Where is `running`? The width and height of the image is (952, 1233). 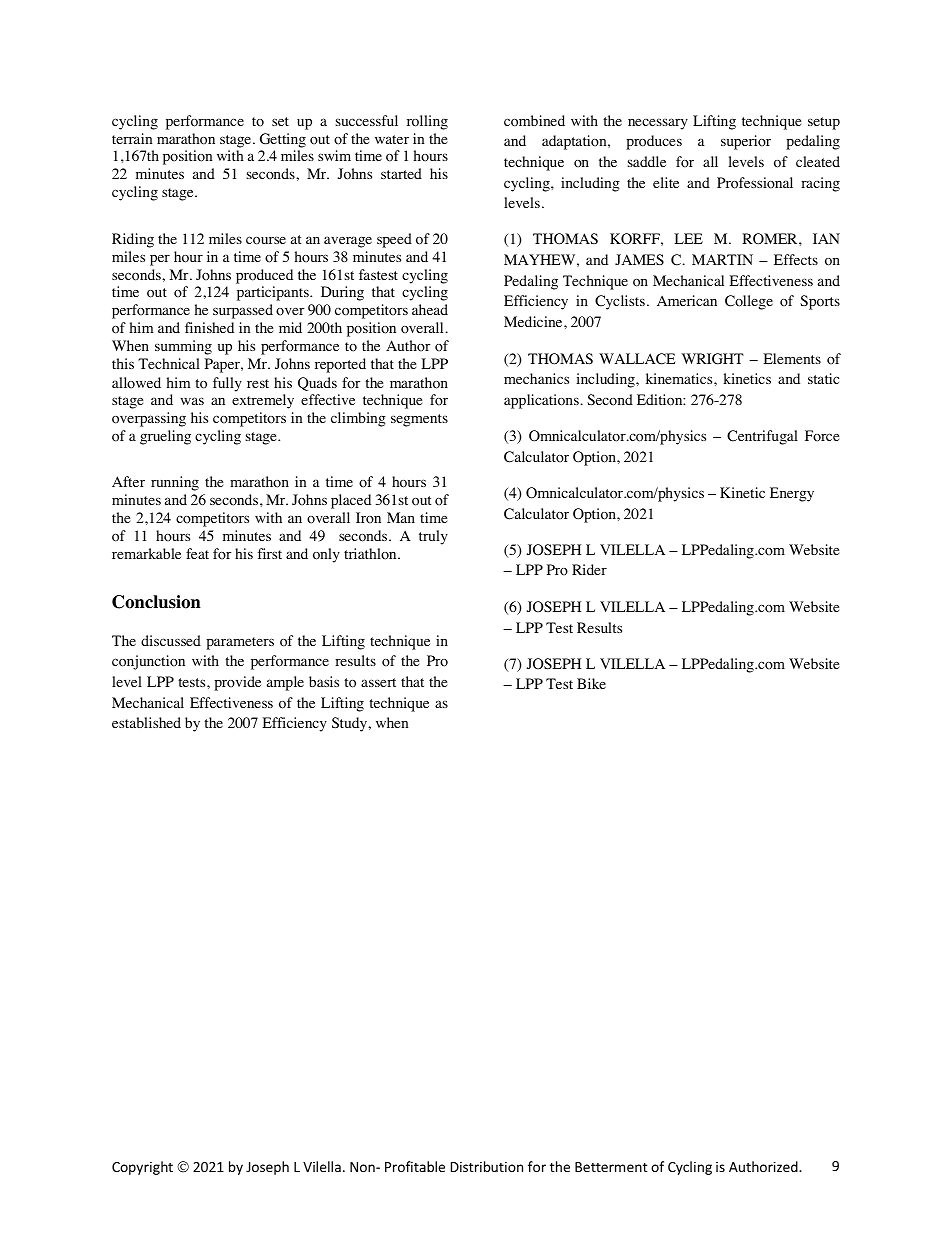 running is located at coordinates (175, 483).
